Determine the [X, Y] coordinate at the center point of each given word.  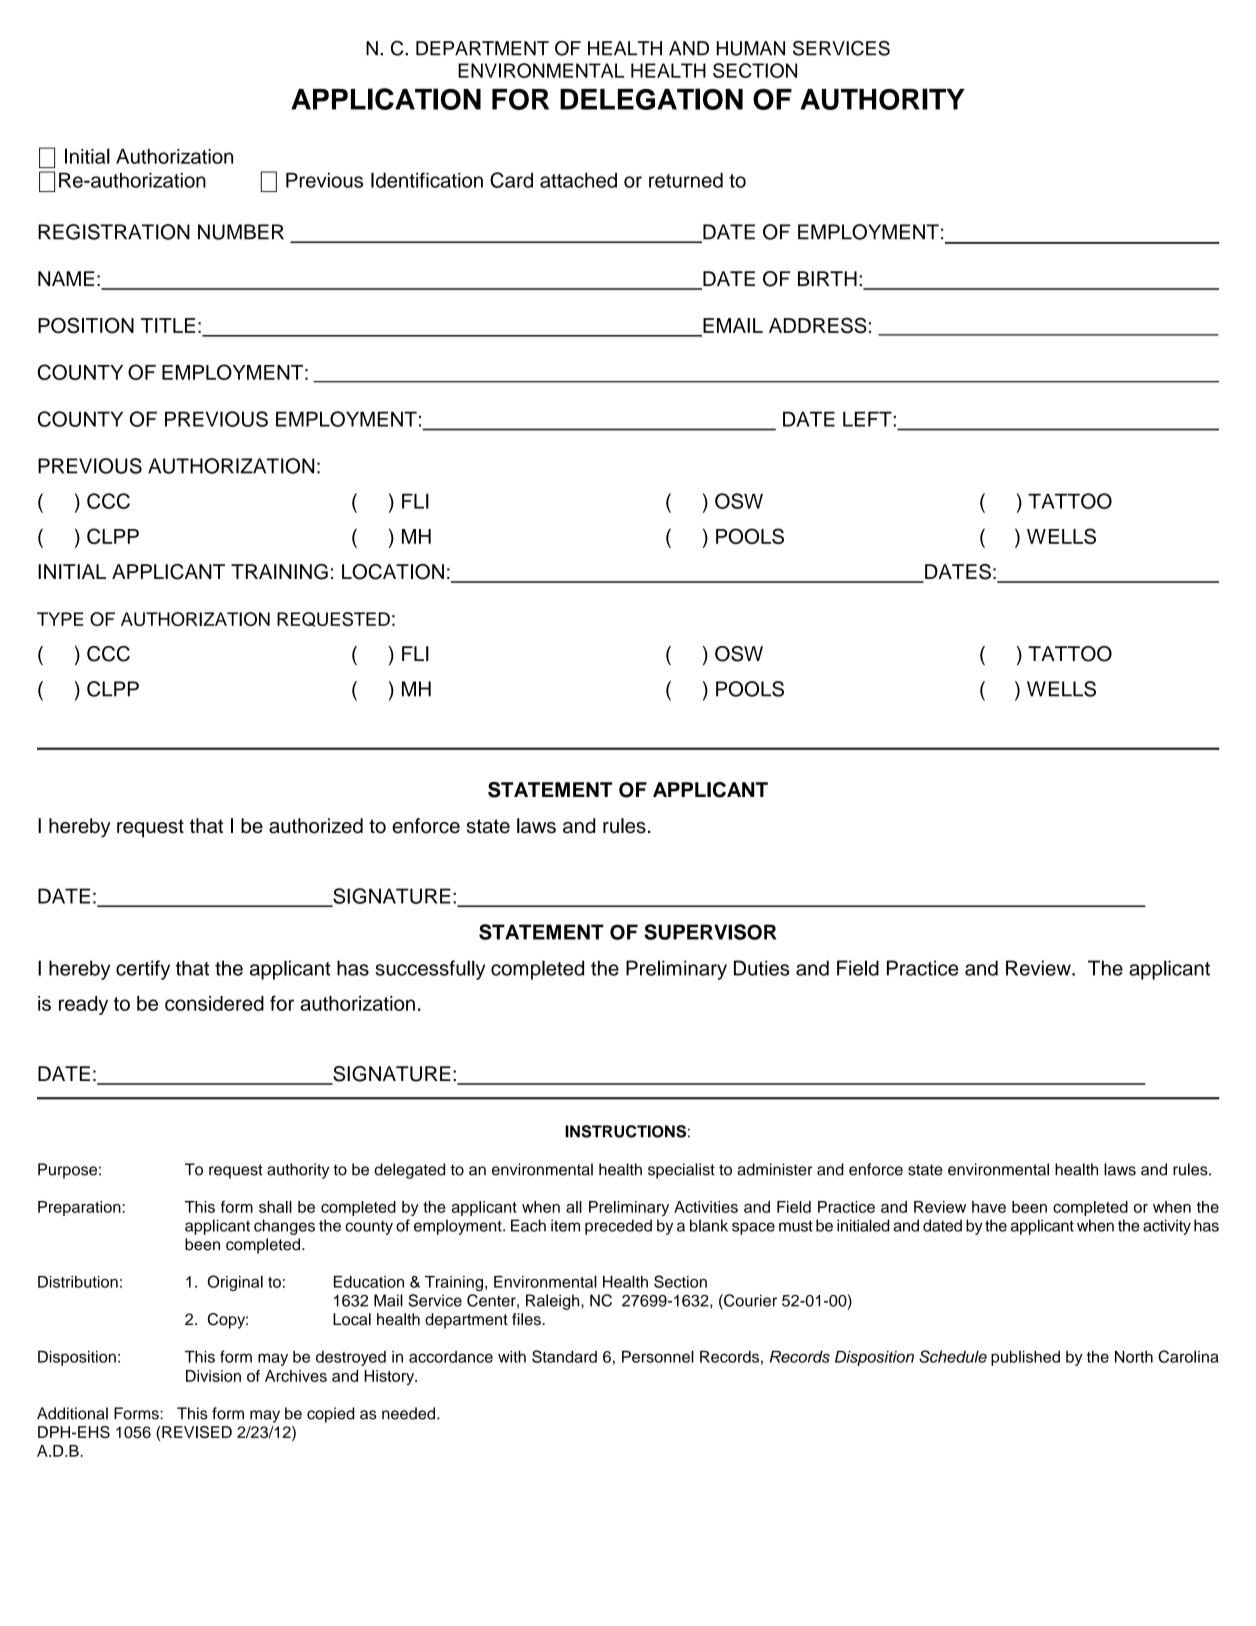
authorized [316, 826]
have [989, 1207]
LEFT [868, 419]
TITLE [168, 325]
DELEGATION [651, 99]
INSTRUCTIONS [625, 1131]
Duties [762, 968]
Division [213, 1376]
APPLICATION [386, 99]
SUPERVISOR [710, 932]
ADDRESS [818, 325]
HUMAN [751, 48]
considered [214, 1003]
